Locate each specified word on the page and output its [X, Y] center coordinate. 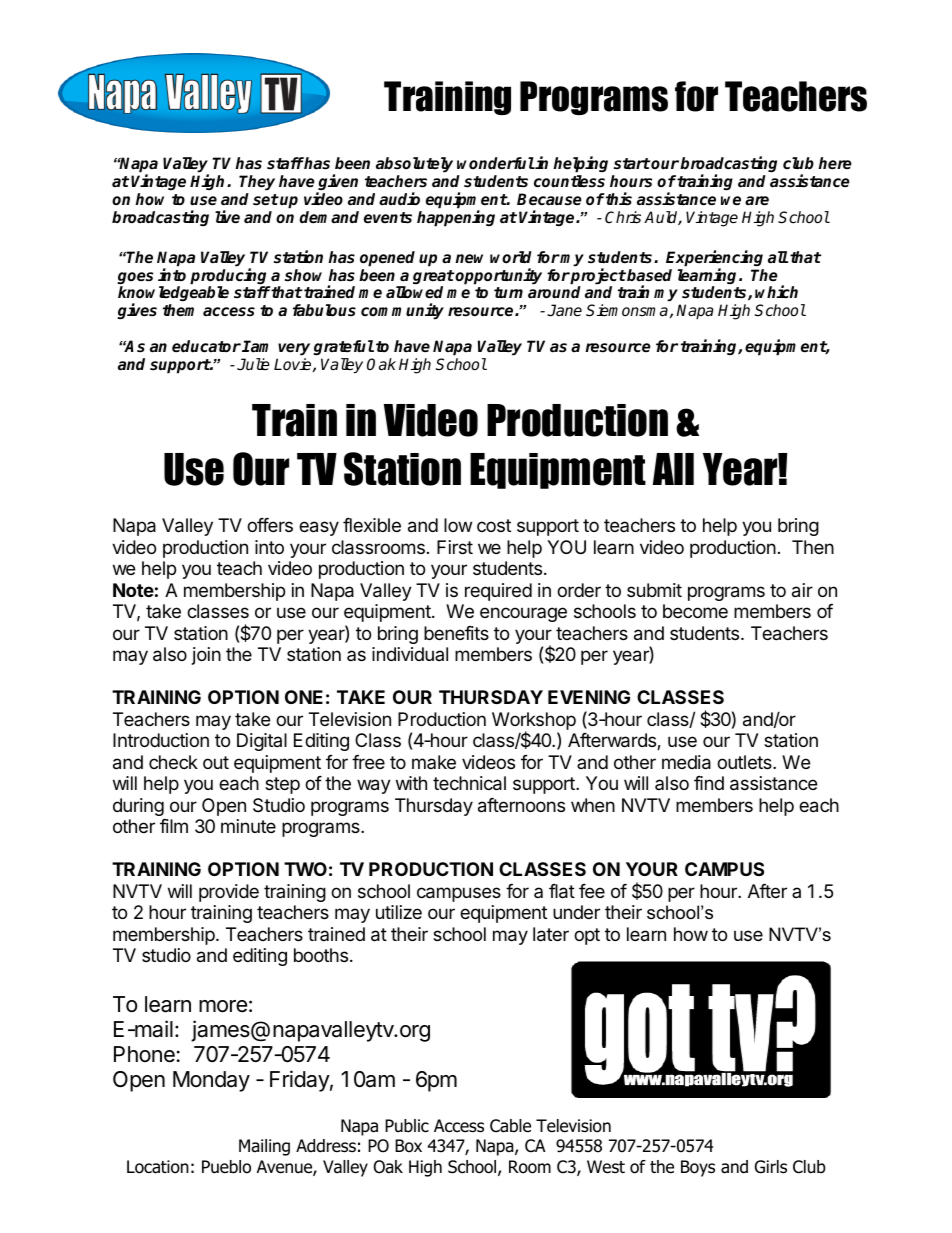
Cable [510, 1126]
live [227, 217]
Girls [771, 1167]
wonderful [496, 163]
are [757, 201]
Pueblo [226, 1167]
